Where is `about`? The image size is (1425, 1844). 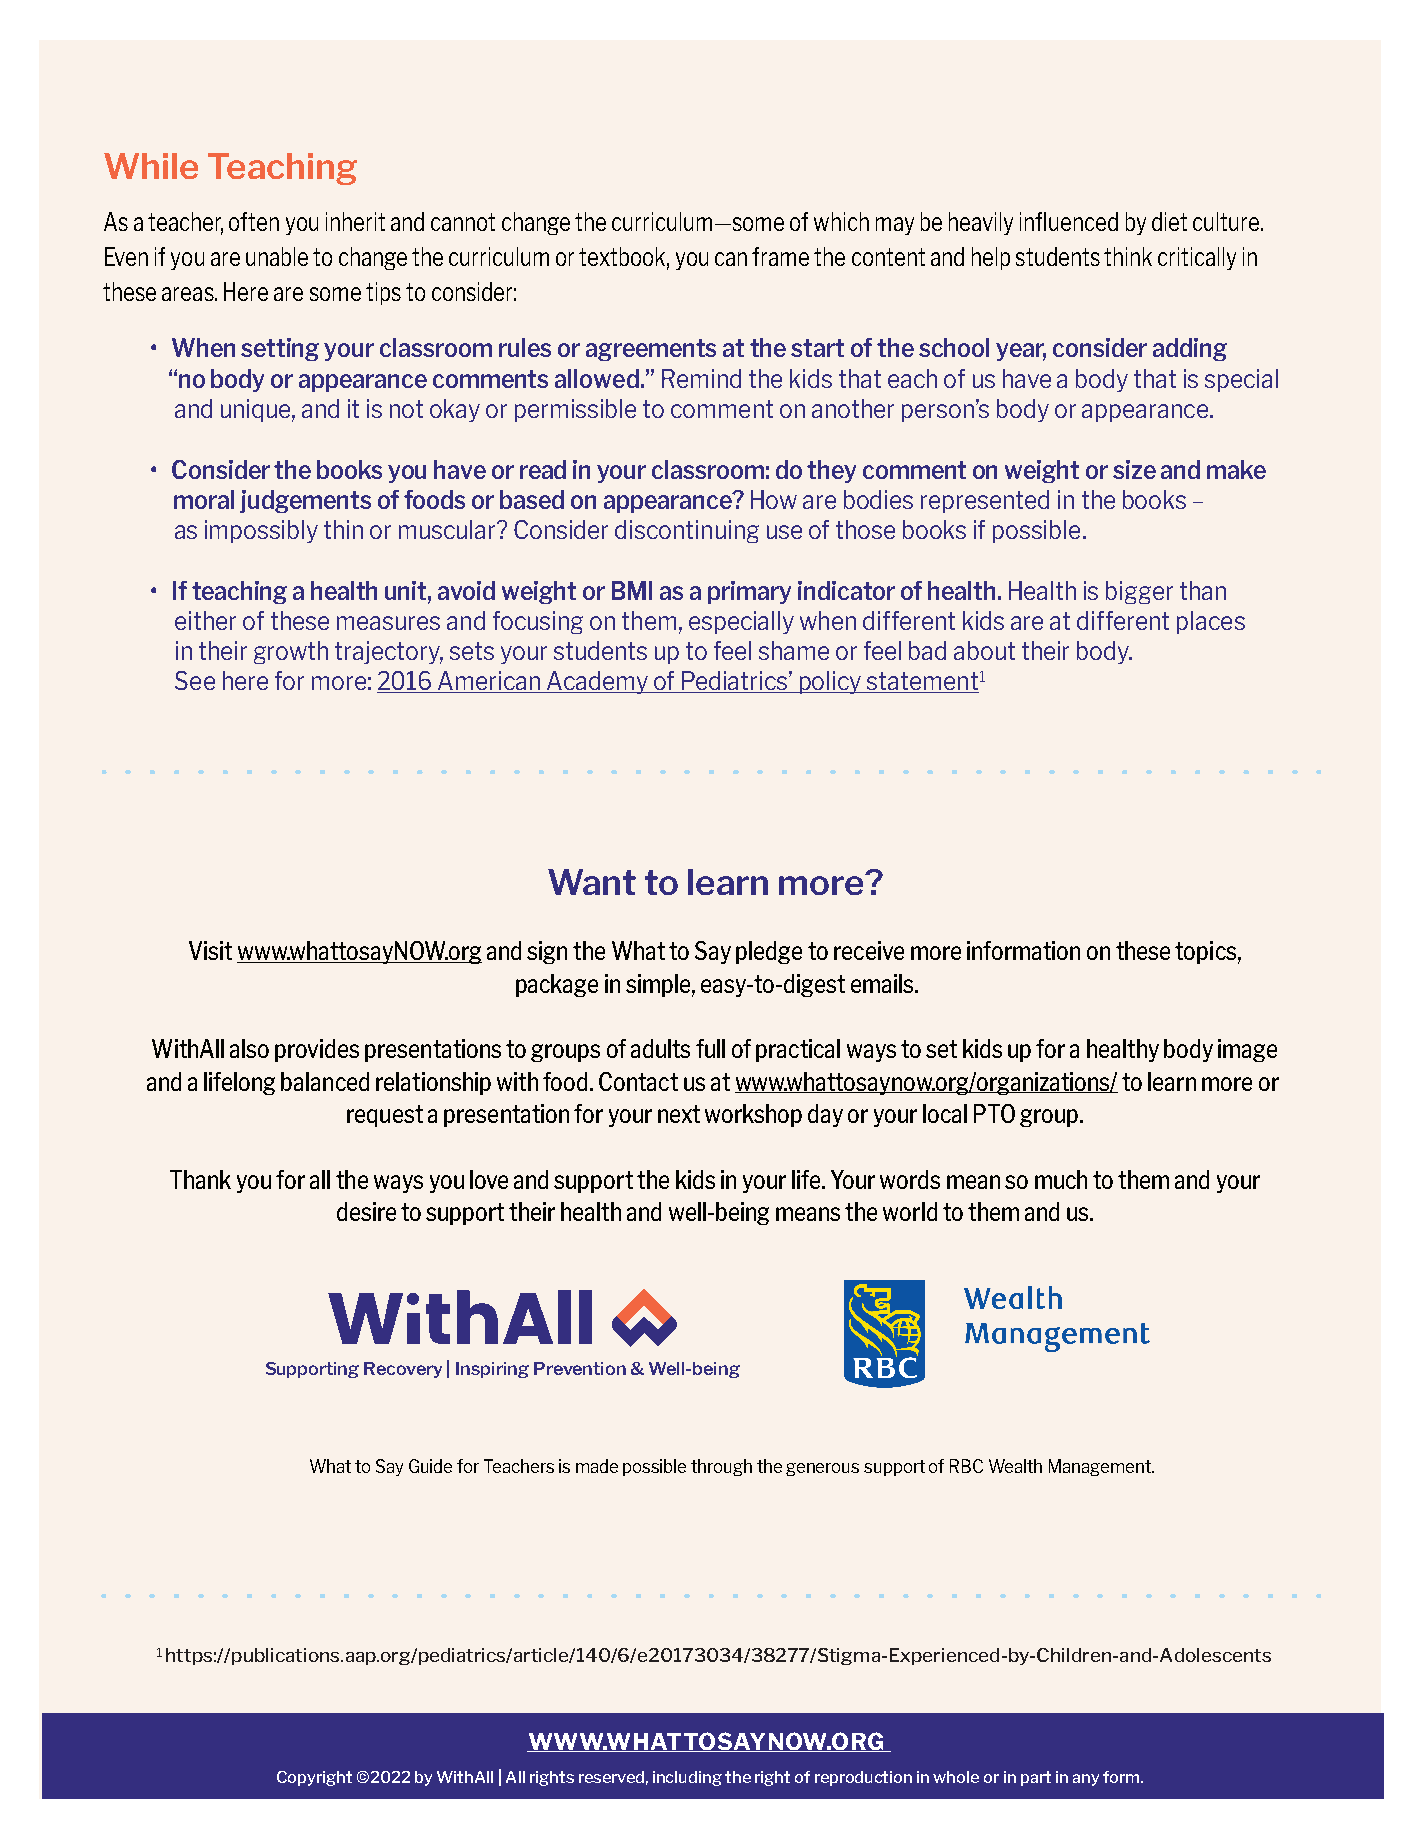
about is located at coordinates (984, 650).
